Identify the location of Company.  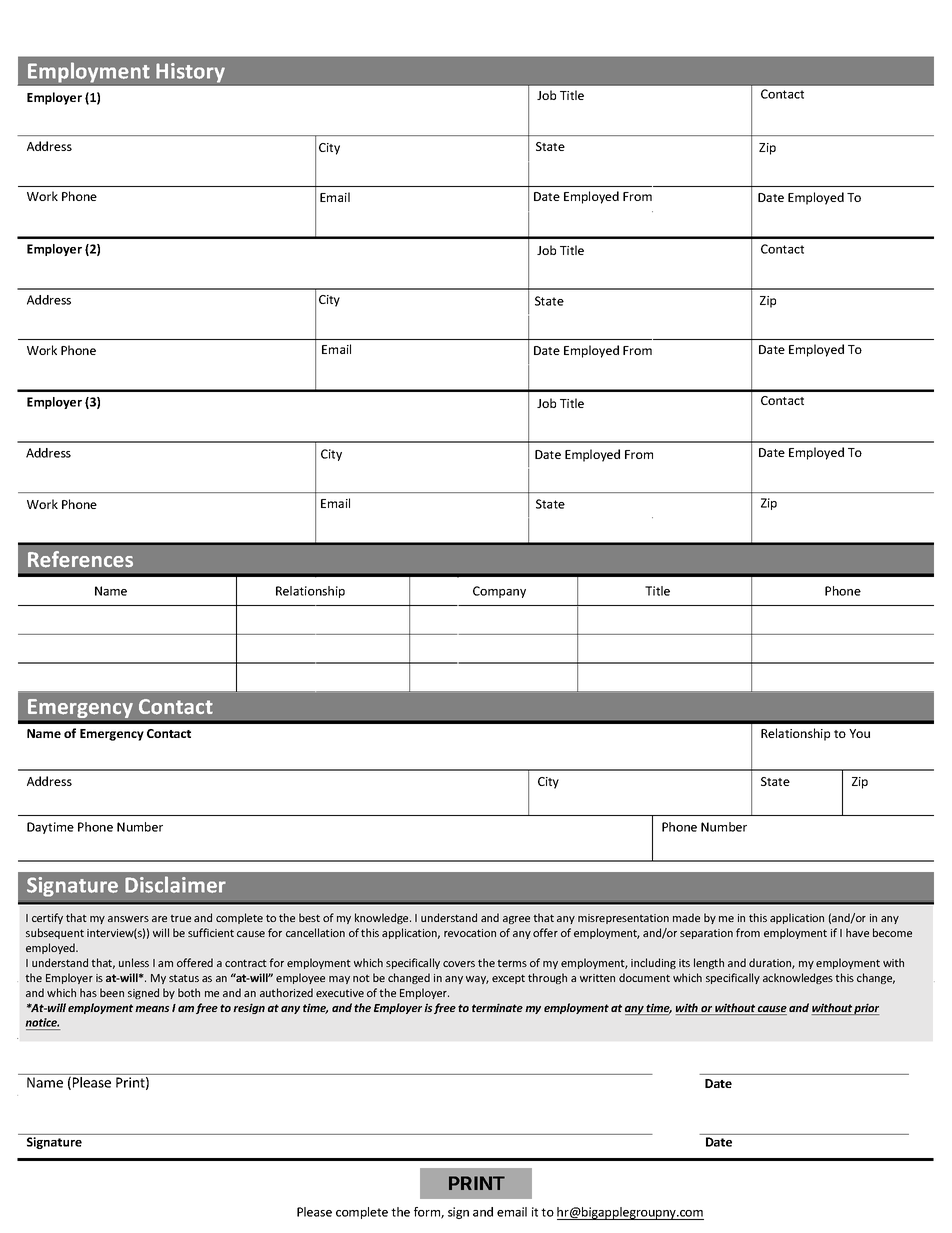
(499, 592).
